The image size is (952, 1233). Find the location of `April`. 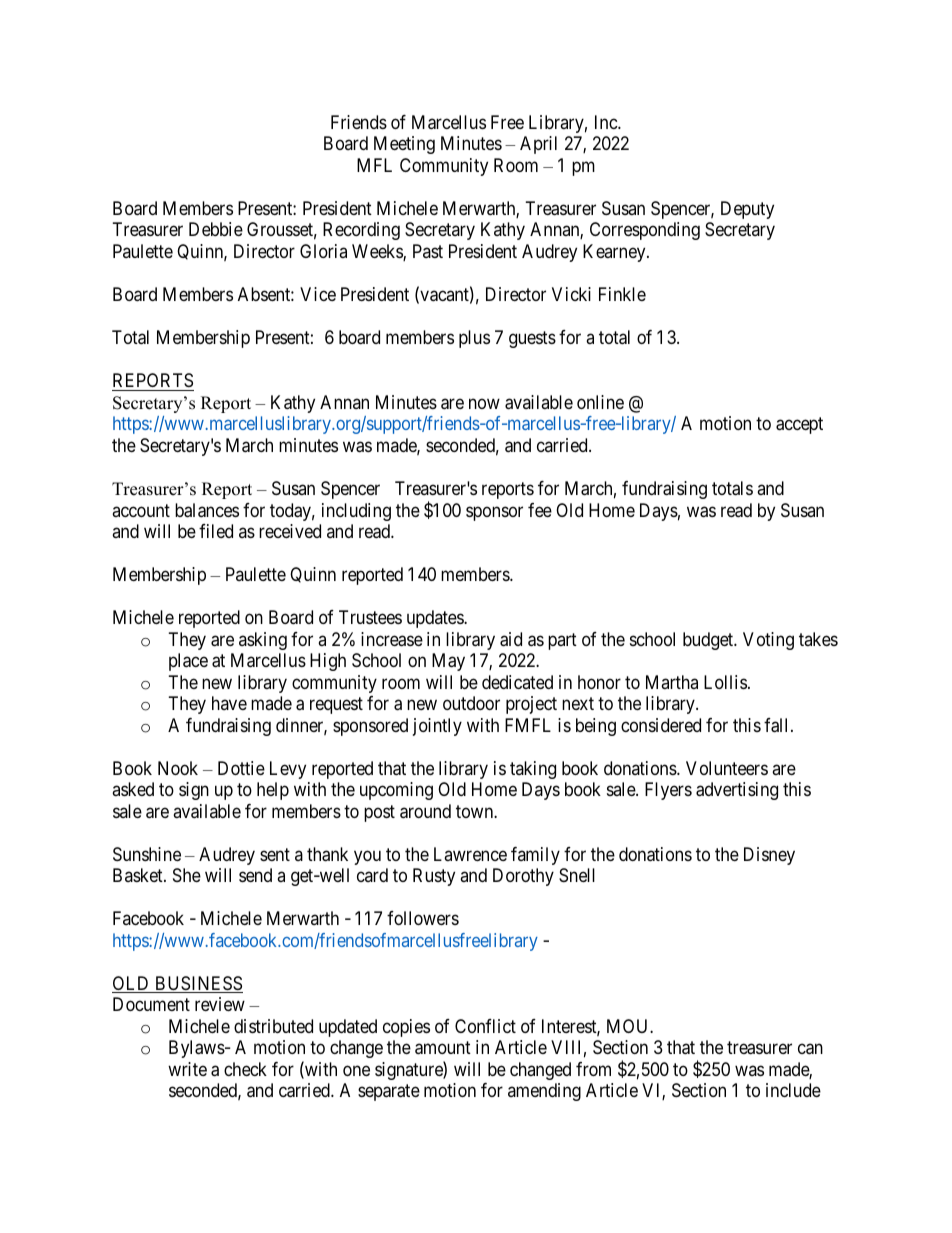

April is located at coordinates (538, 145).
